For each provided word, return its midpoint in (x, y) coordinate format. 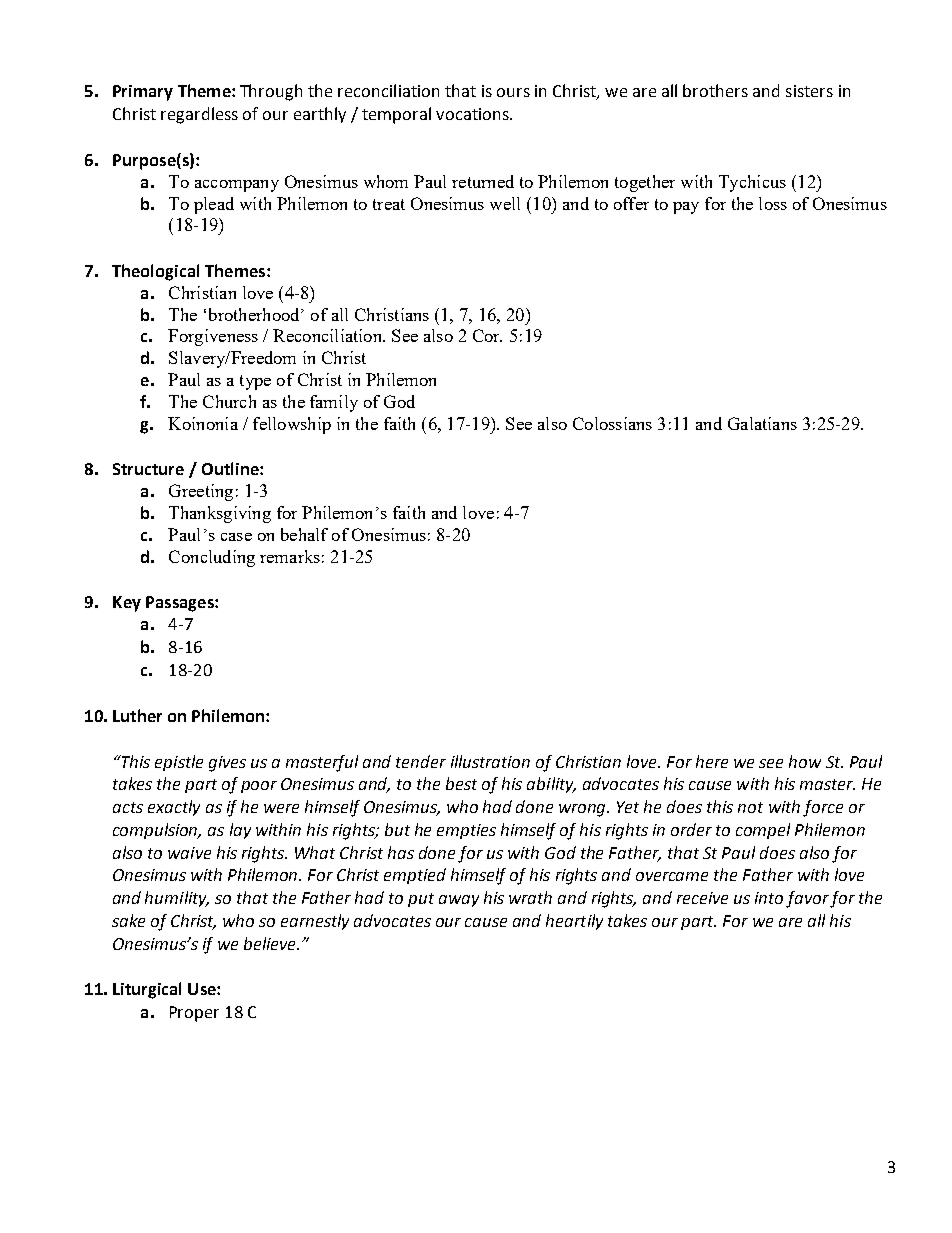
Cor (487, 335)
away (459, 901)
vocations (473, 114)
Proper (194, 1014)
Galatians (762, 423)
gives (227, 764)
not (750, 807)
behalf (304, 534)
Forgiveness (213, 337)
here (712, 761)
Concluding (212, 558)
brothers (715, 90)
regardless (199, 115)
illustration (490, 761)
